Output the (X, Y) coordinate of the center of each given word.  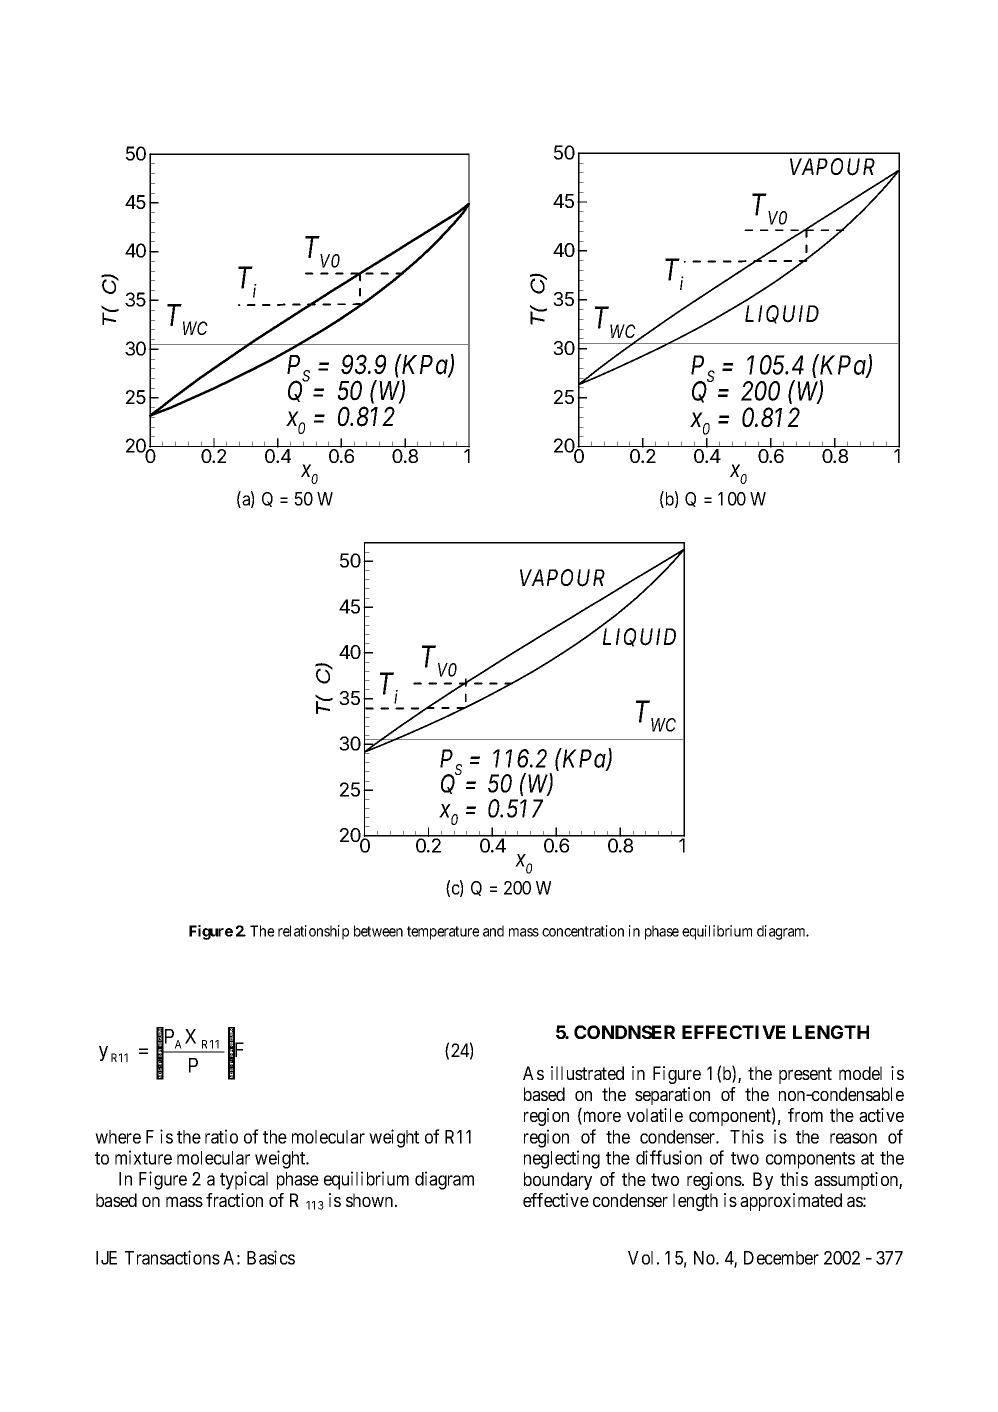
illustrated (587, 1073)
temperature (443, 933)
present (805, 1075)
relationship (313, 932)
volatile (655, 1115)
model (860, 1073)
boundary (558, 1181)
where (118, 1137)
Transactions (172, 1257)
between (378, 931)
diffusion (669, 1157)
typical (244, 1180)
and (493, 931)
